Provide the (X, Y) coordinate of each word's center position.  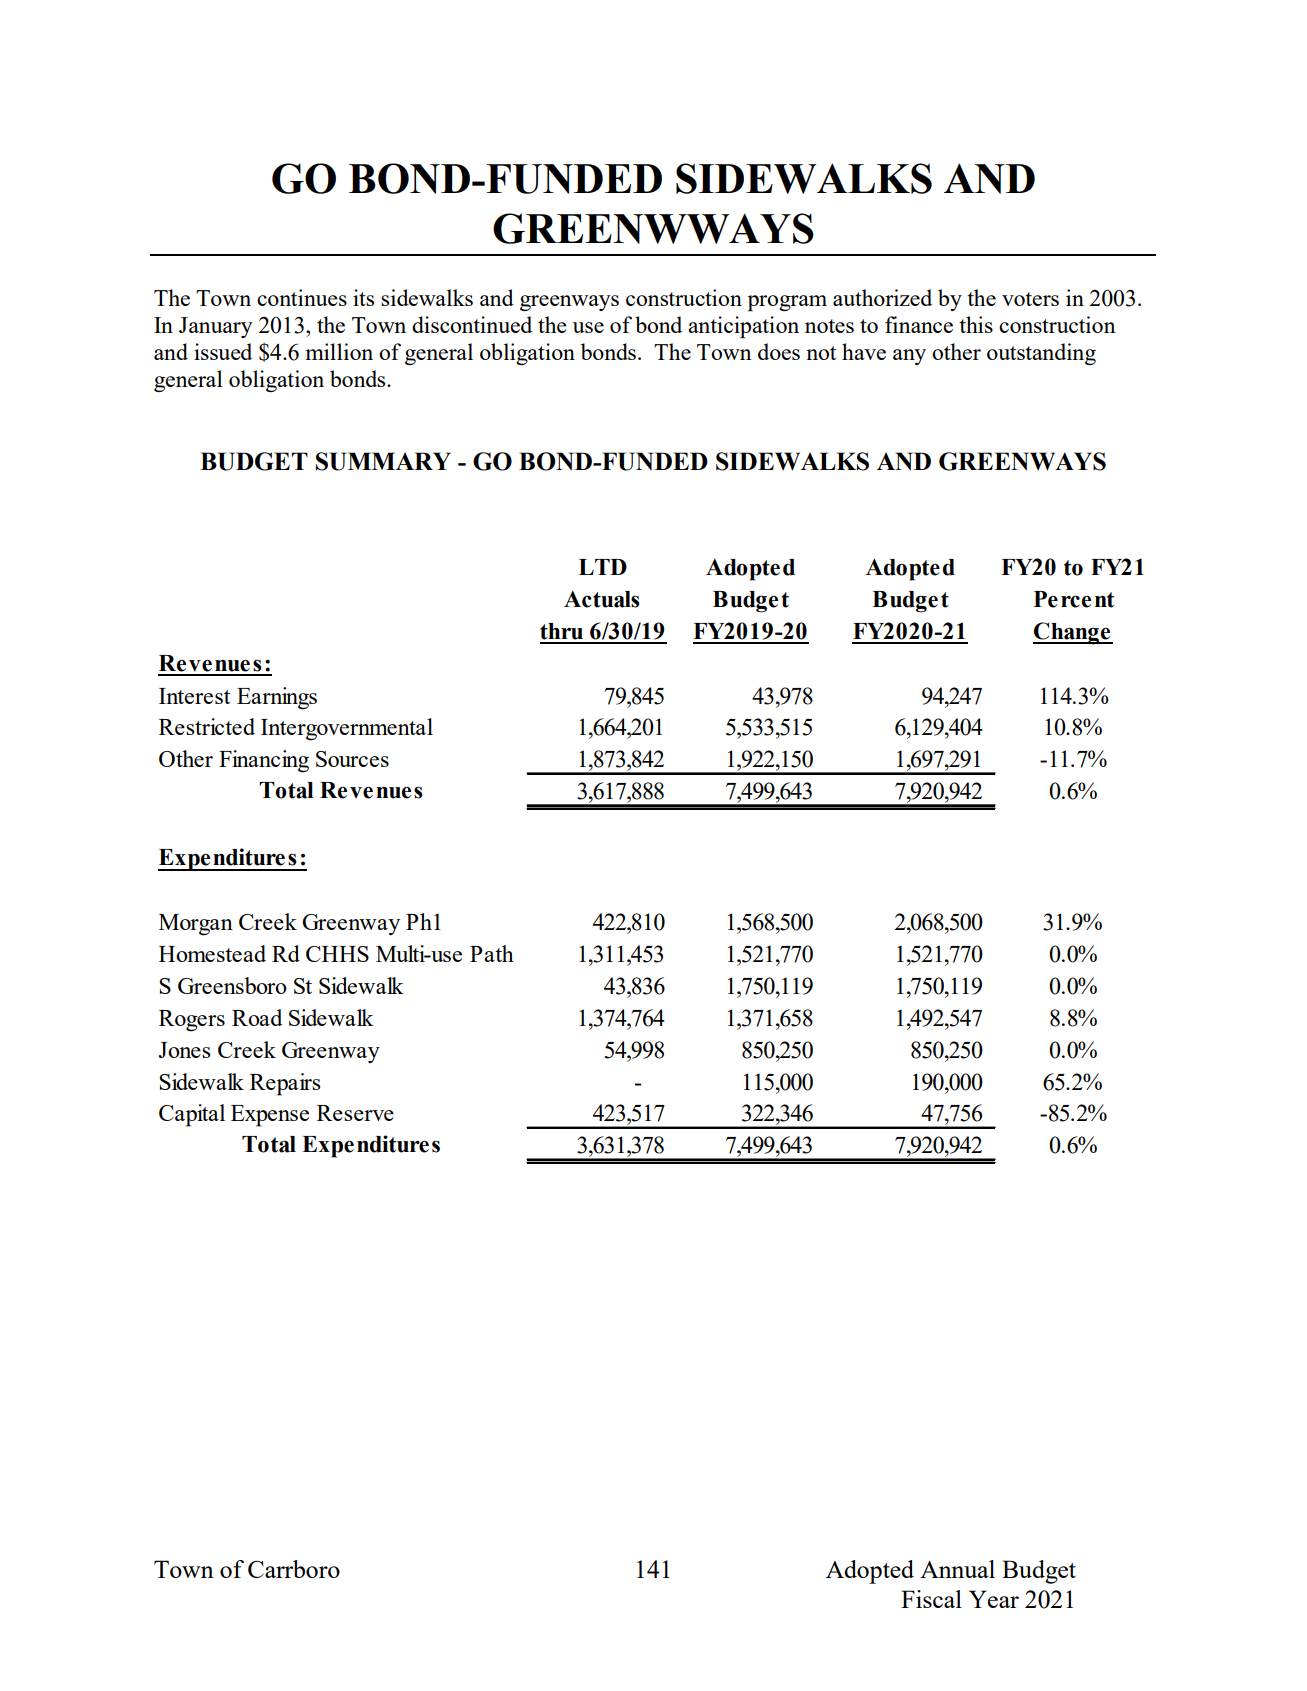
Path (492, 953)
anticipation (743, 327)
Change (1073, 633)
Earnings (277, 698)
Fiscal (931, 1599)
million (339, 351)
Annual (957, 1569)
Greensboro (232, 985)
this (976, 324)
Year (994, 1599)
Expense (270, 1116)
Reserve (355, 1113)
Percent (1074, 599)
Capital (192, 1115)
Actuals (602, 599)
